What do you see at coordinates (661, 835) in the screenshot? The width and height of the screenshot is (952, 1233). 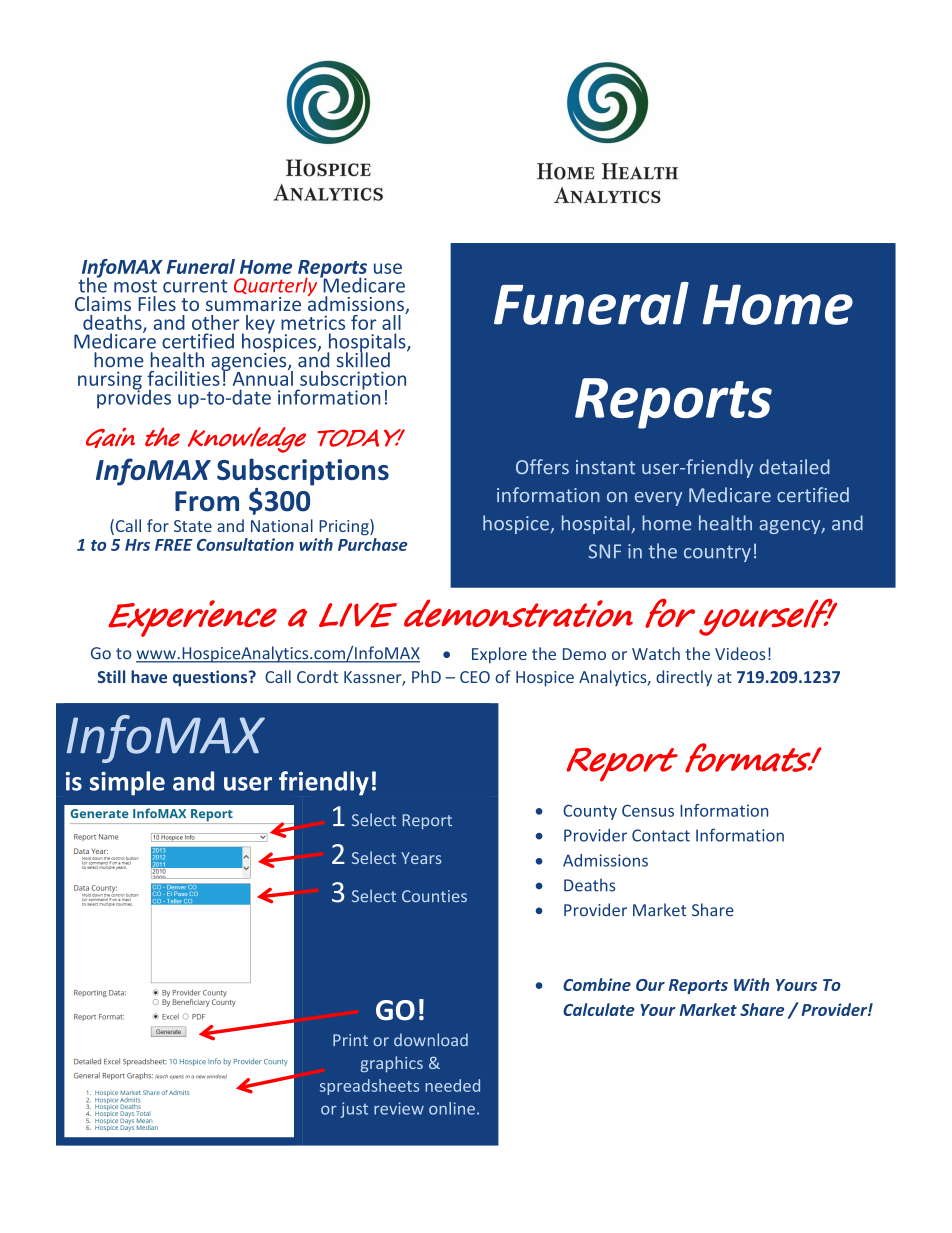 I see `Contact` at bounding box center [661, 835].
